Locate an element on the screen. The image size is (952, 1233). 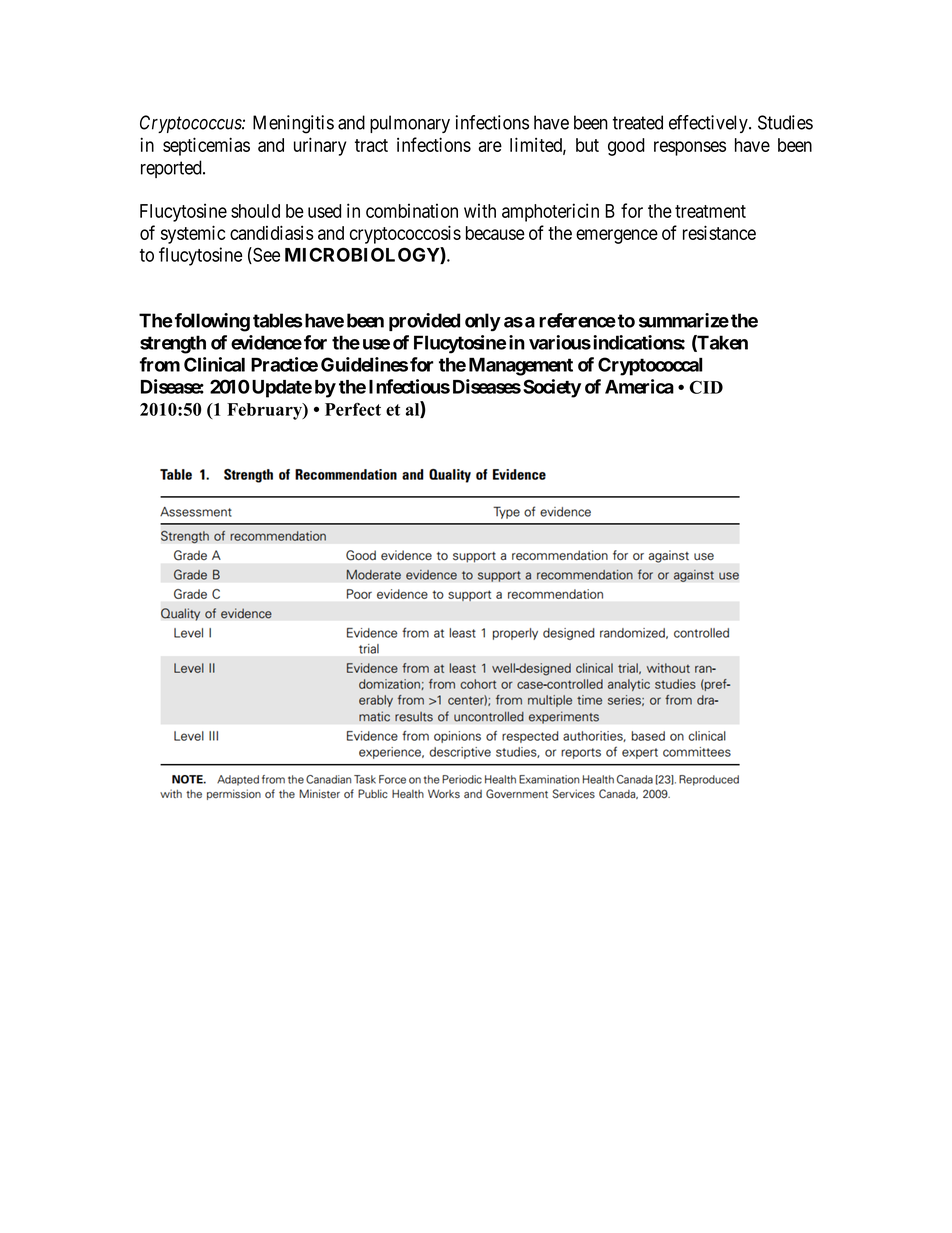
are is located at coordinates (490, 146).
